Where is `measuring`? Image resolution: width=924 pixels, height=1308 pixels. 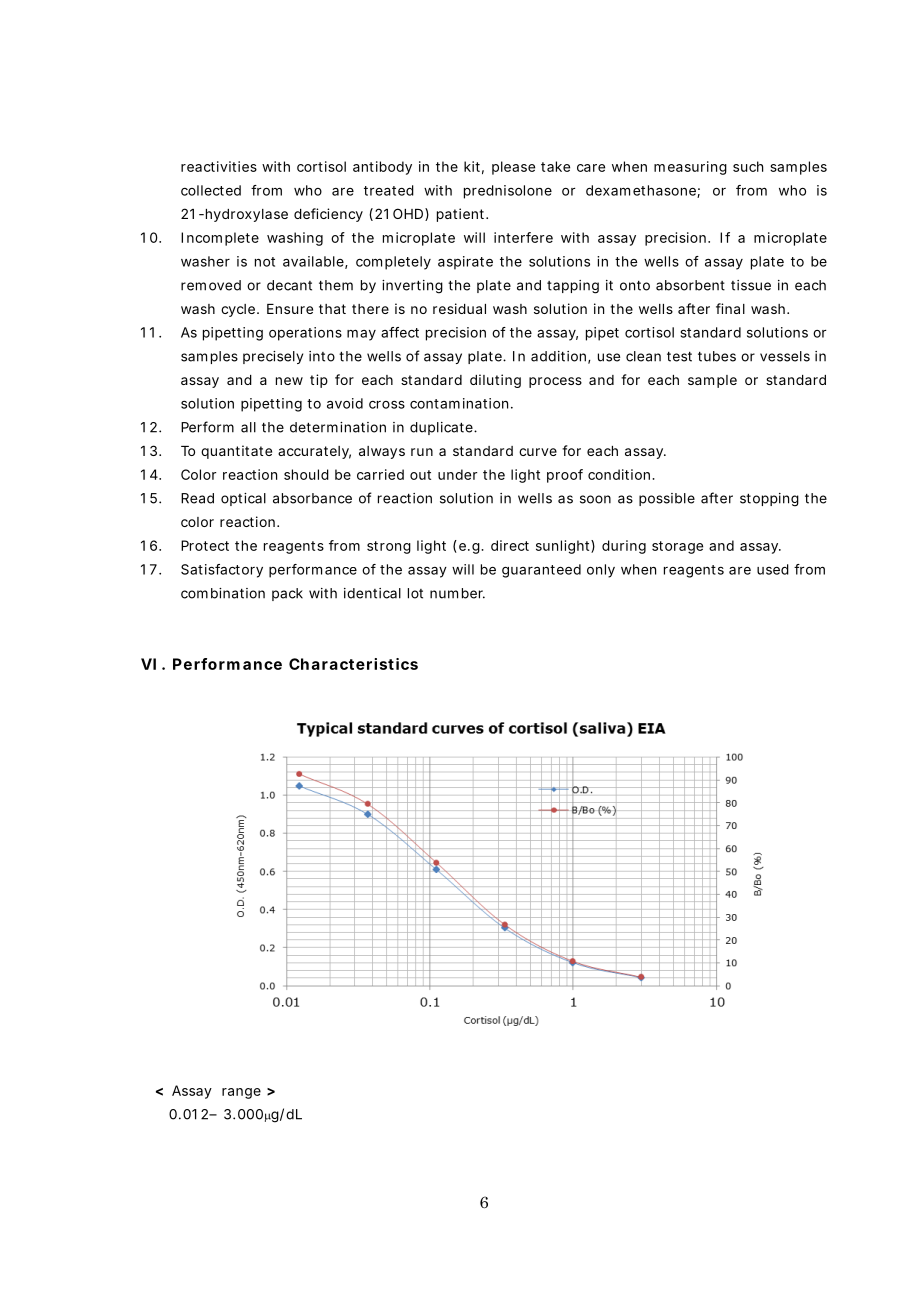 measuring is located at coordinates (690, 168).
